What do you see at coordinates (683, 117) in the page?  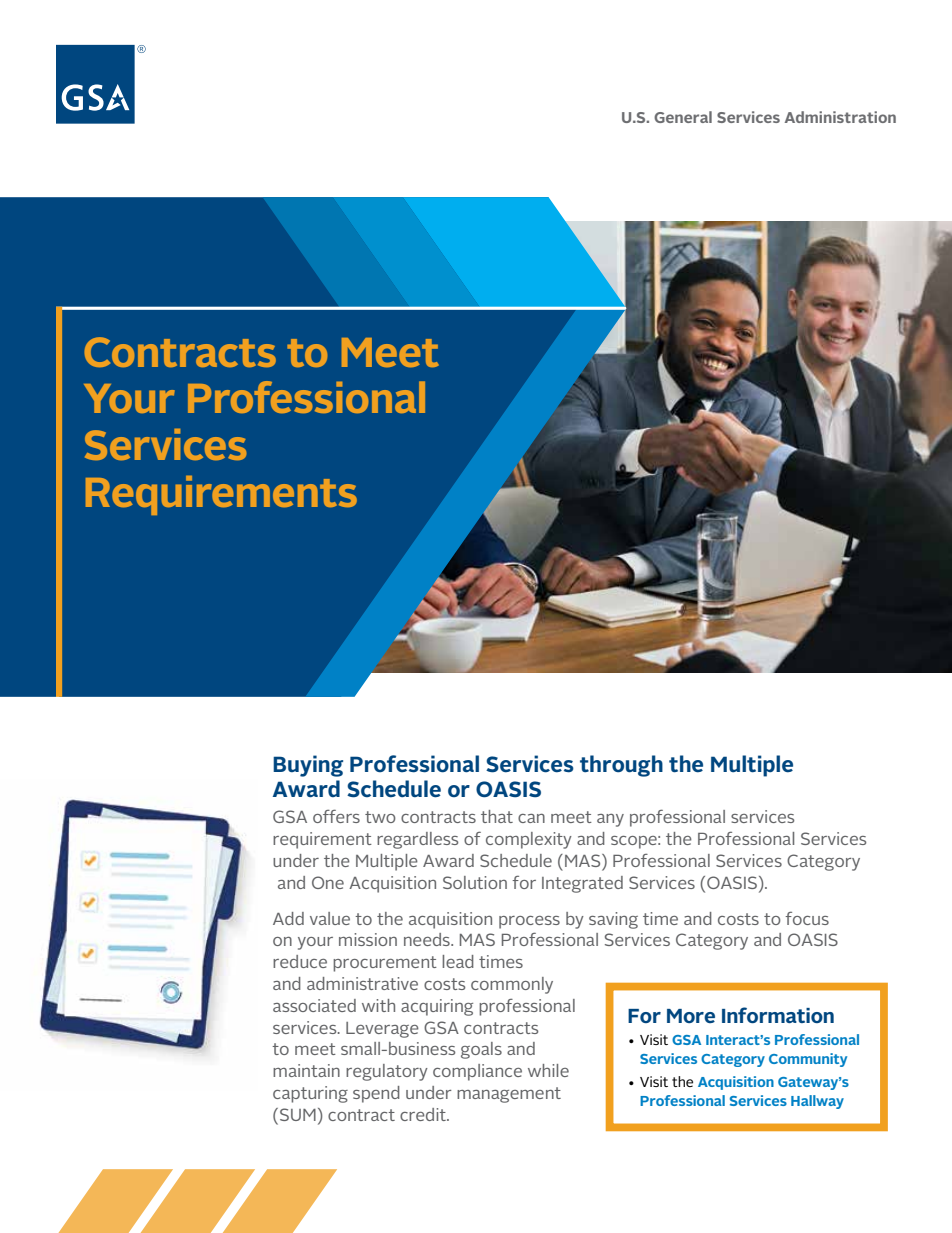 I see `General` at bounding box center [683, 117].
